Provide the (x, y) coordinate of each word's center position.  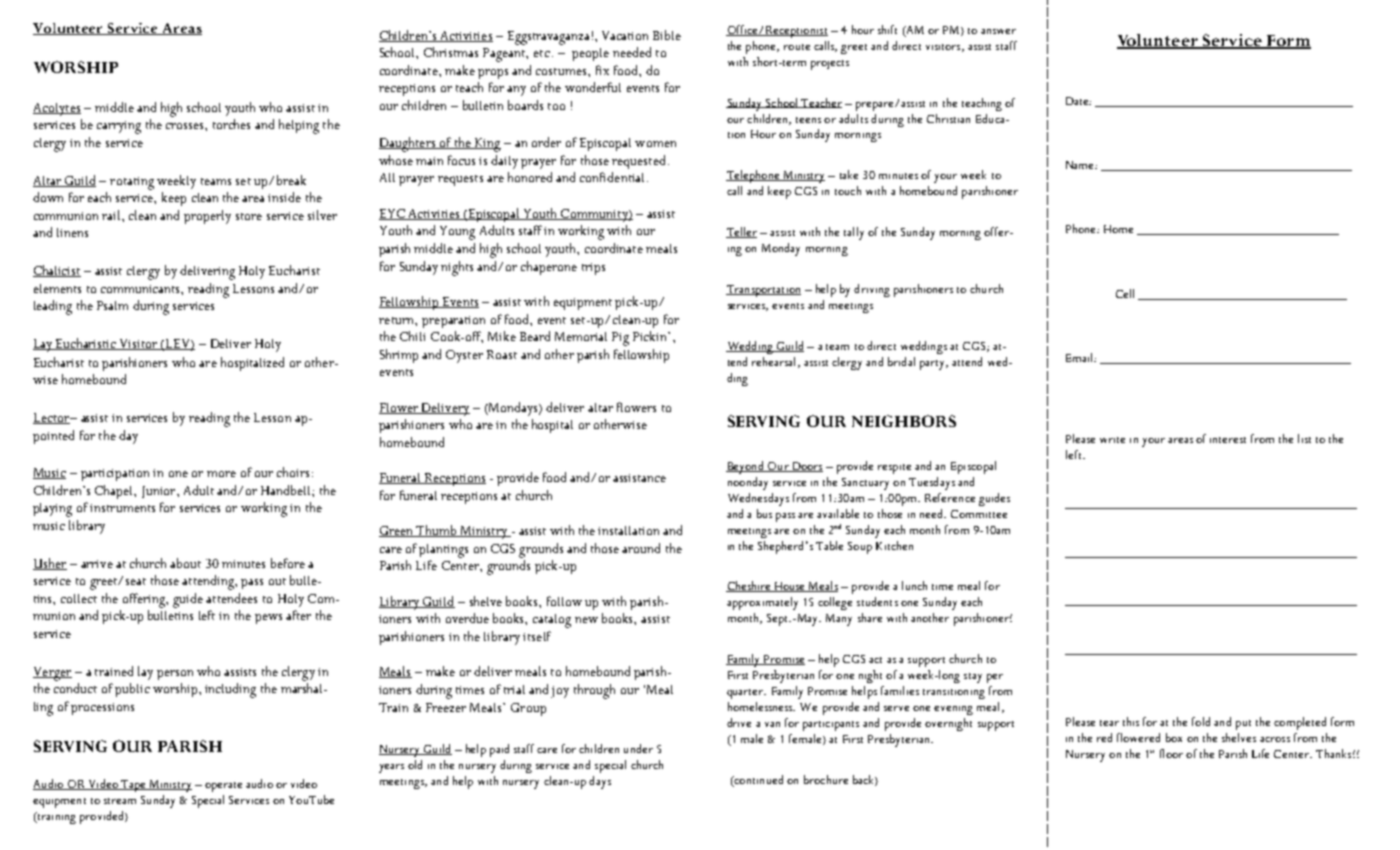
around (641, 548)
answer (998, 31)
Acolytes (57, 109)
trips (593, 269)
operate (223, 787)
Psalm (112, 305)
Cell (1125, 293)
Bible (667, 35)
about (185, 563)
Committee (979, 514)
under (638, 748)
